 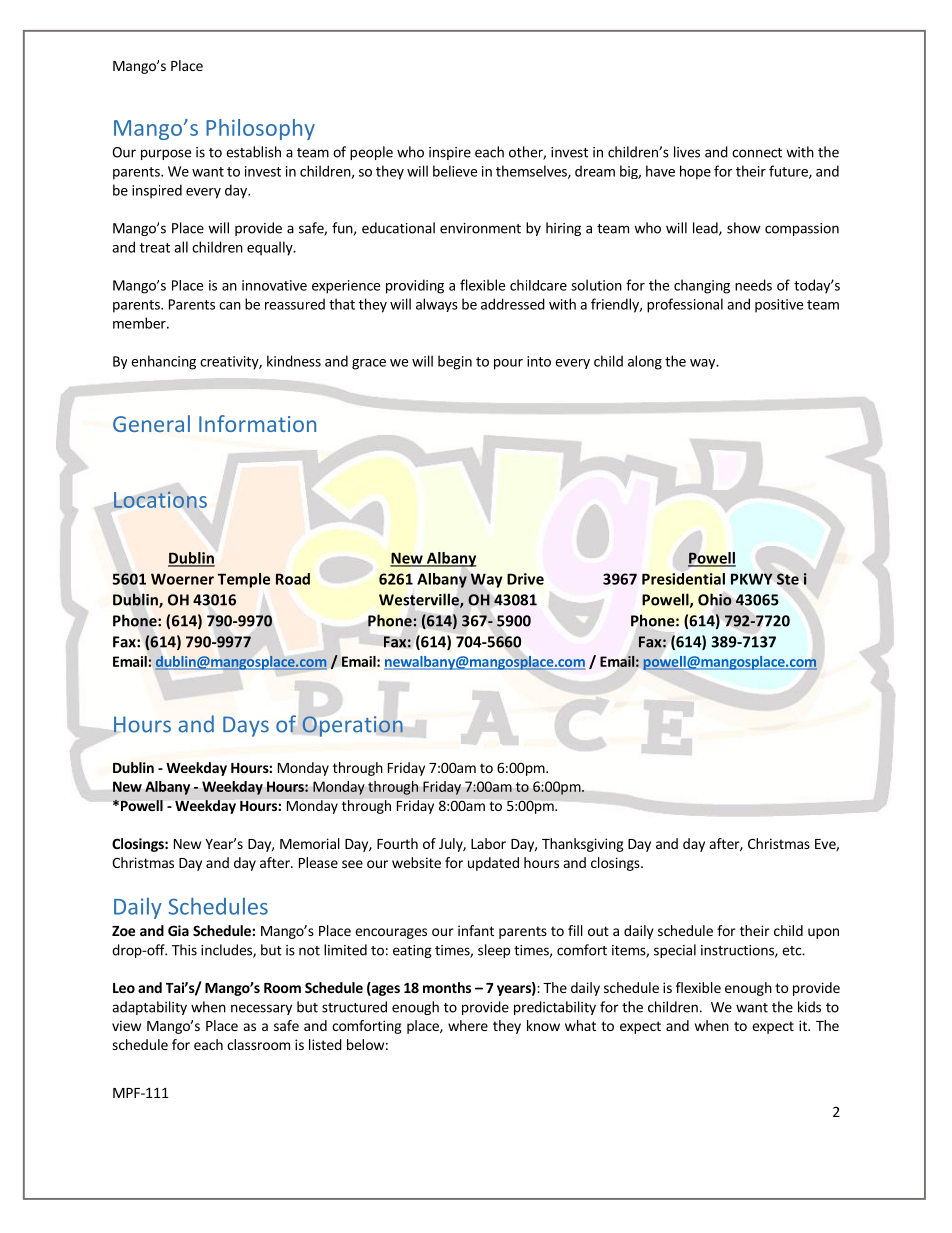 What do you see at coordinates (757, 153) in the image?
I see `connect` at bounding box center [757, 153].
